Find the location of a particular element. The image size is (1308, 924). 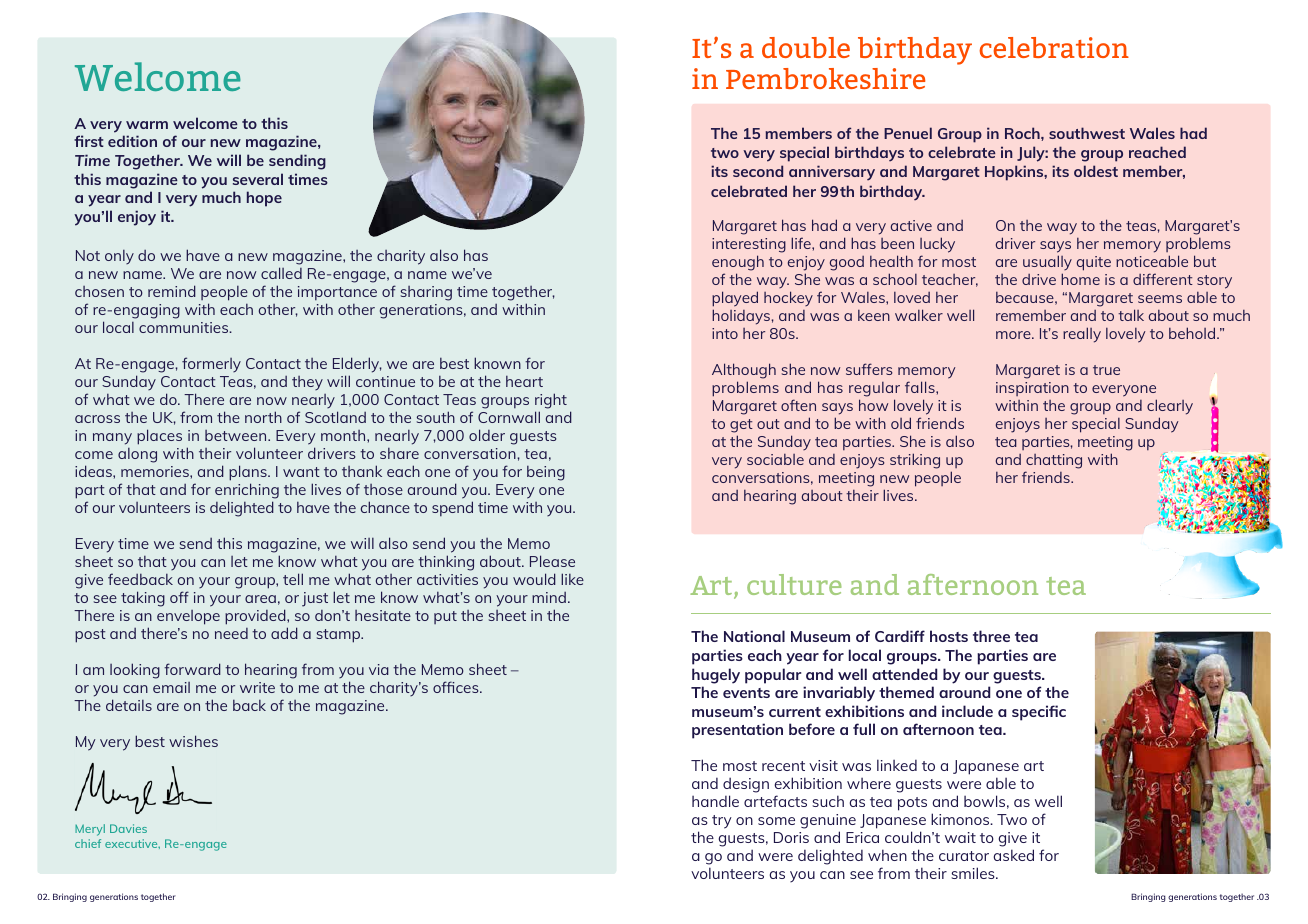

warm is located at coordinates (147, 125).
